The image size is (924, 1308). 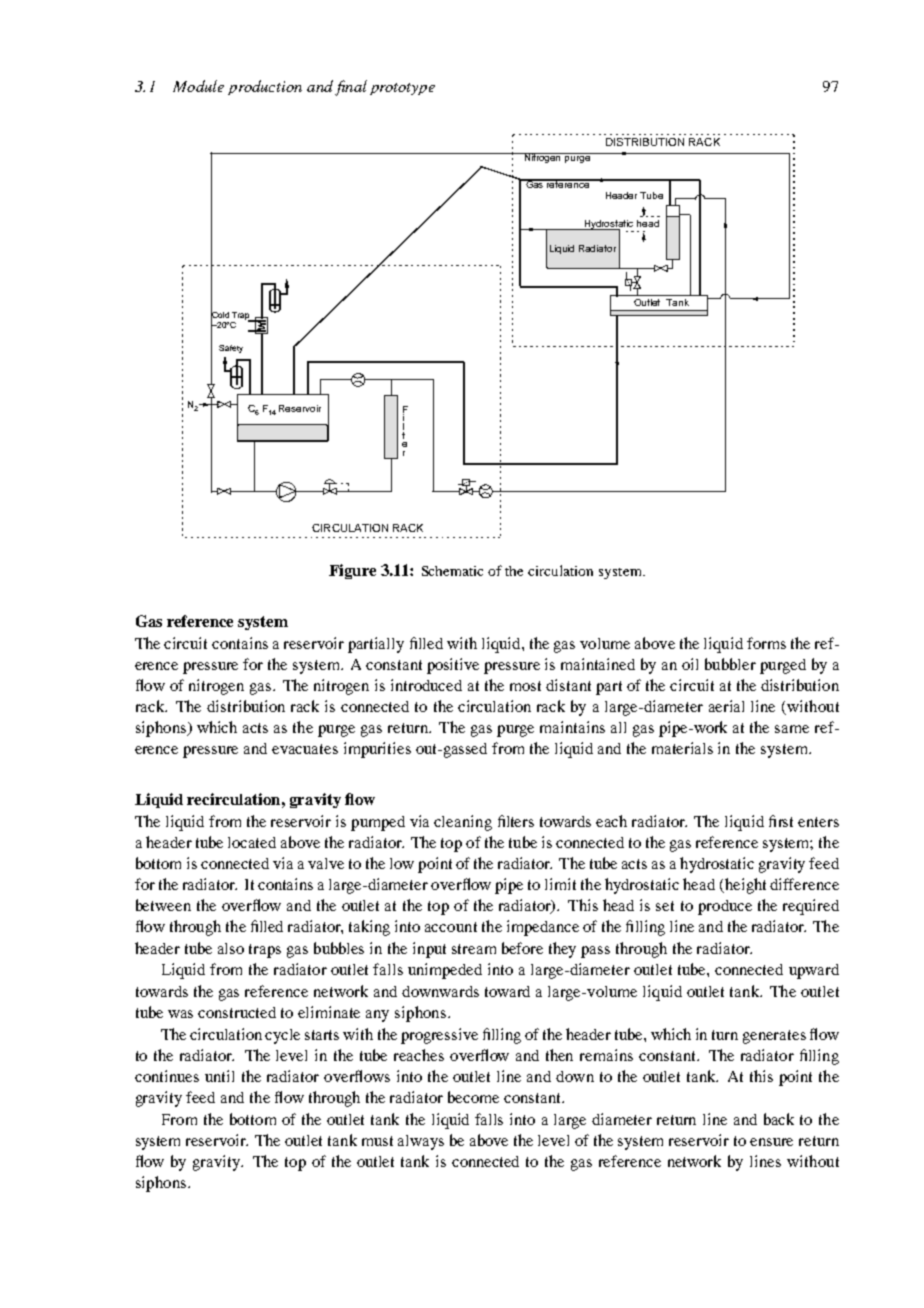 What do you see at coordinates (219, 1076) in the screenshot?
I see `until` at bounding box center [219, 1076].
